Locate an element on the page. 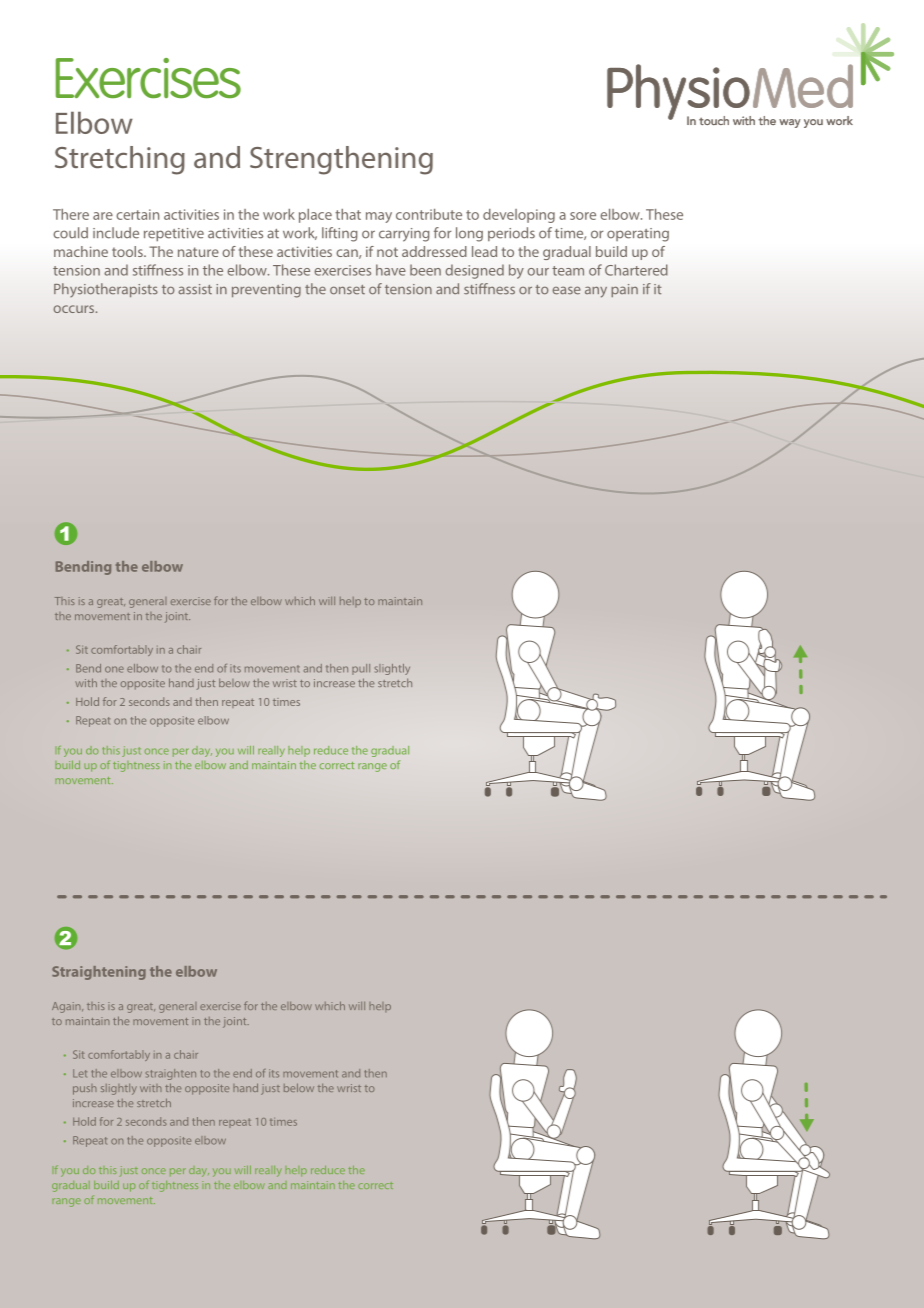 The width and height of the image is (924, 1308). Again is located at coordinates (67, 1007).
